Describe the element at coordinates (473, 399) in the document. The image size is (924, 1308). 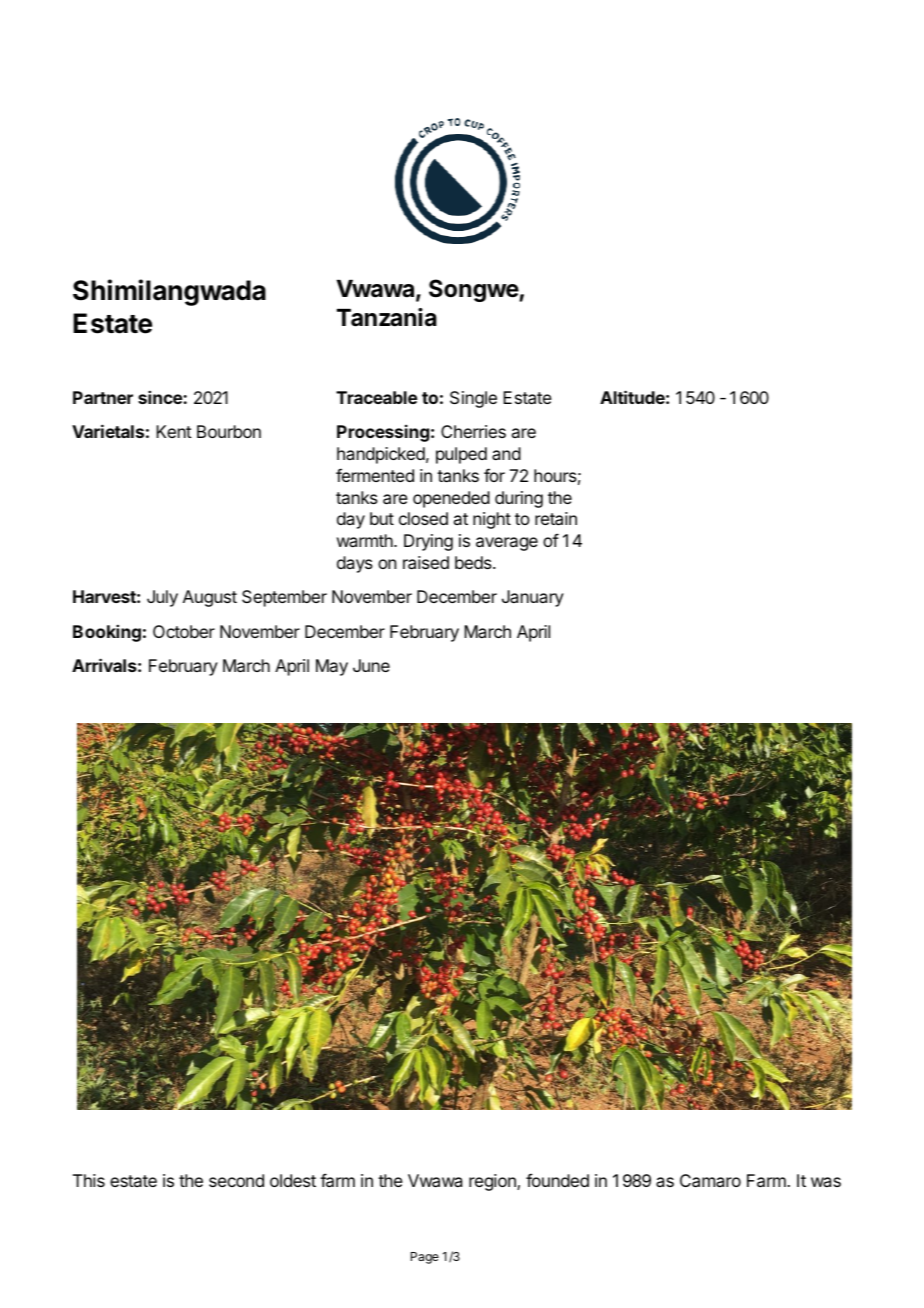
I see `Single` at that location.
